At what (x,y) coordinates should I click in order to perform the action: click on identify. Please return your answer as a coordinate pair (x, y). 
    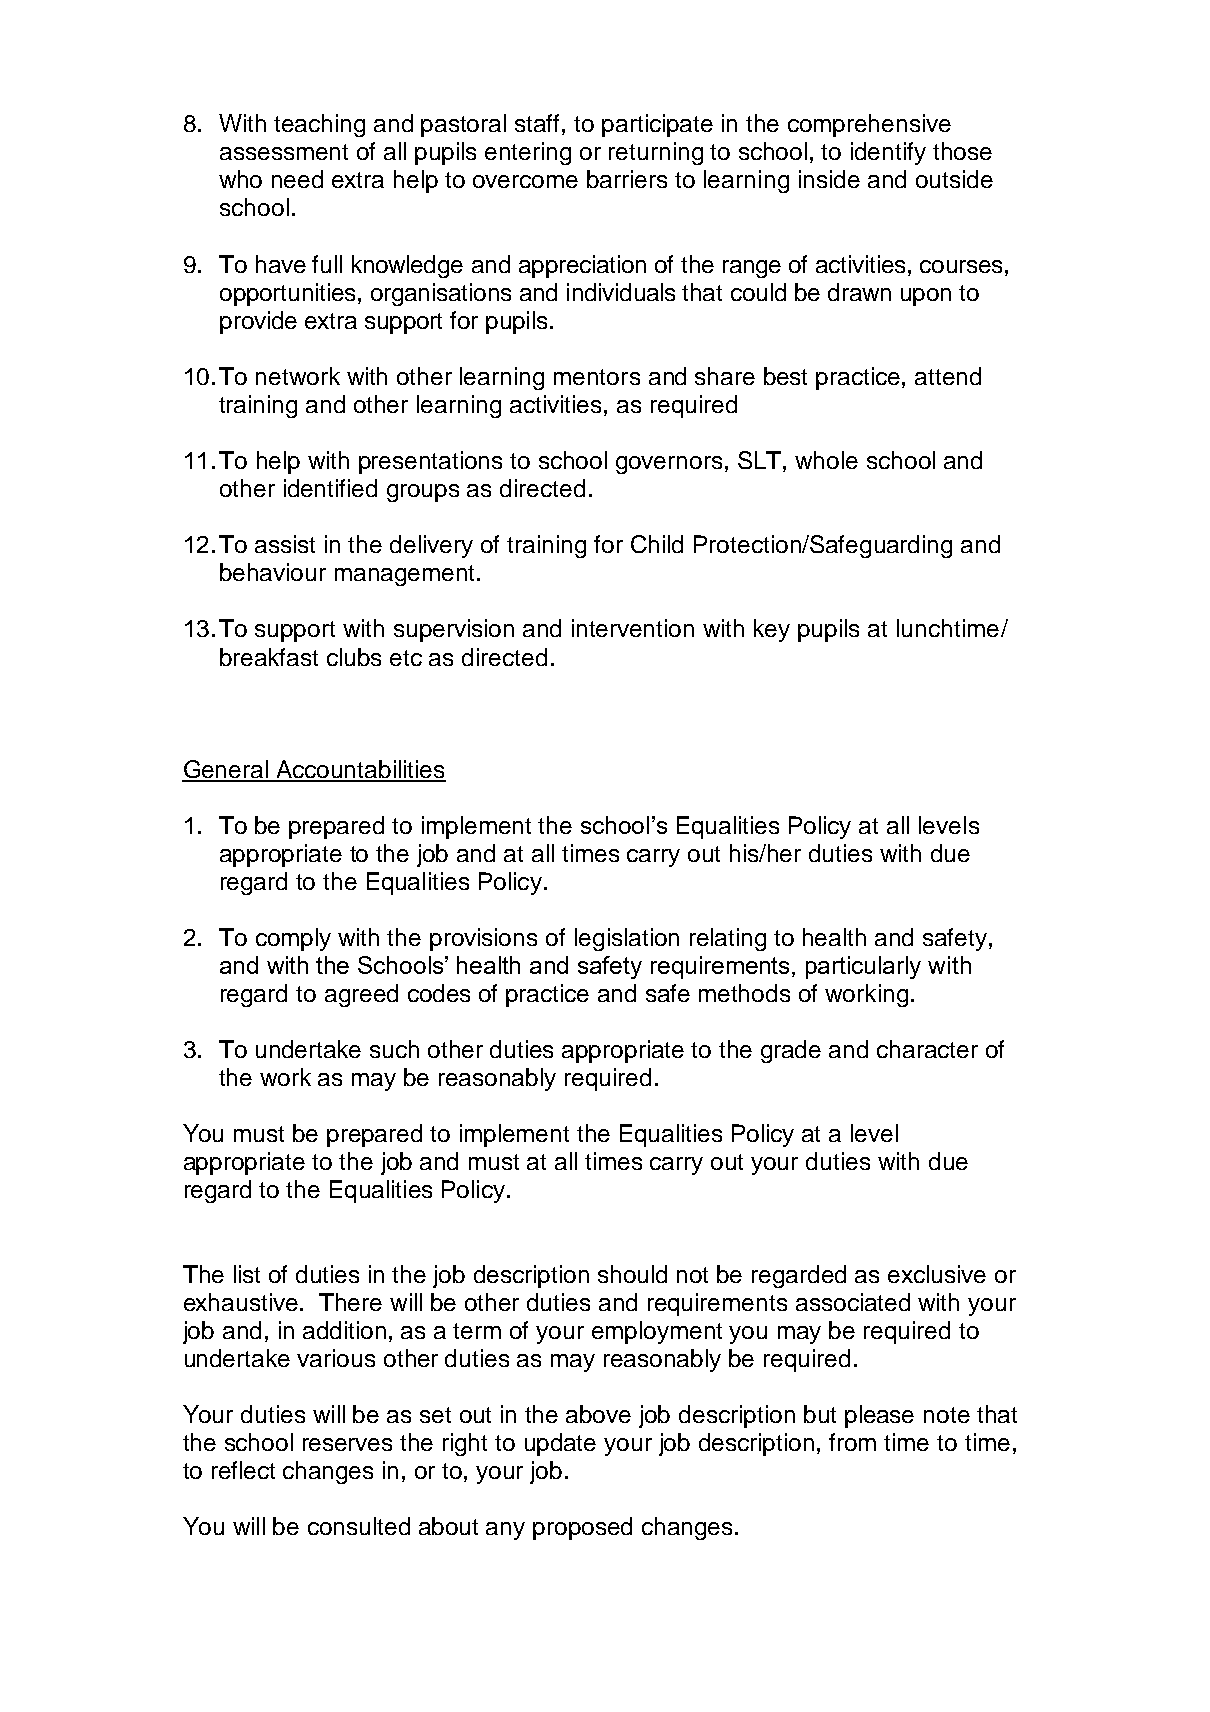
    Looking at the image, I should click on (888, 153).
